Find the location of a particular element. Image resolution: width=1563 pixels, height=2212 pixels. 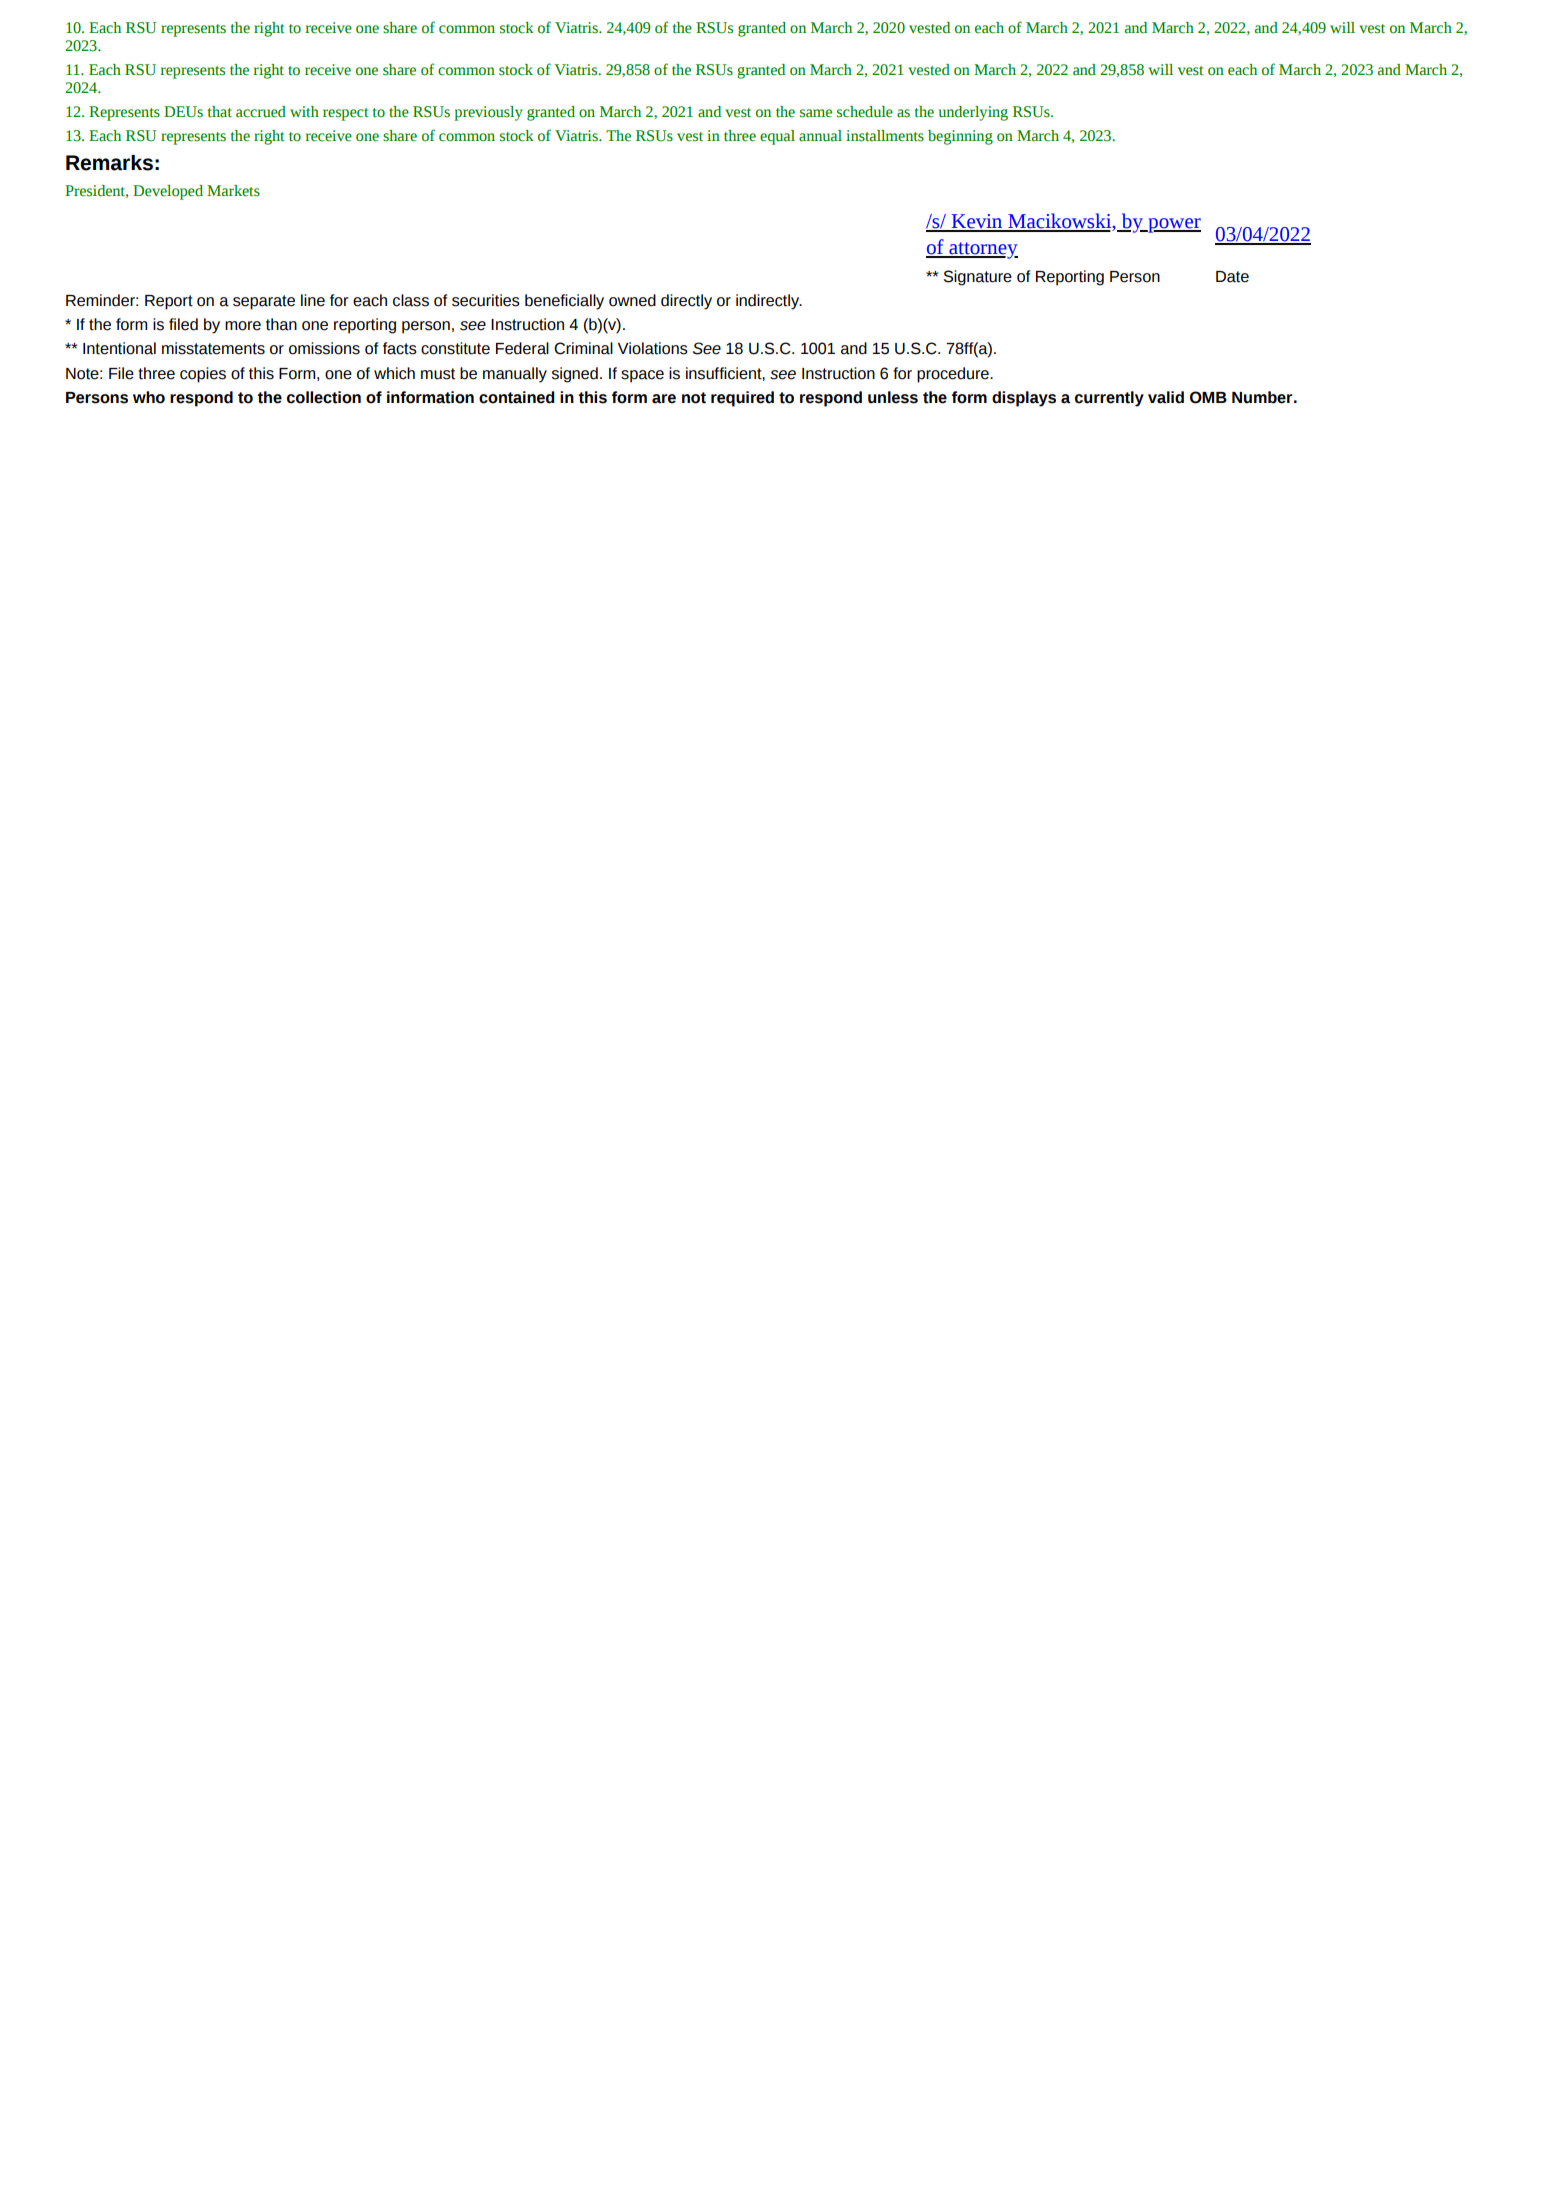

same is located at coordinates (816, 113).
